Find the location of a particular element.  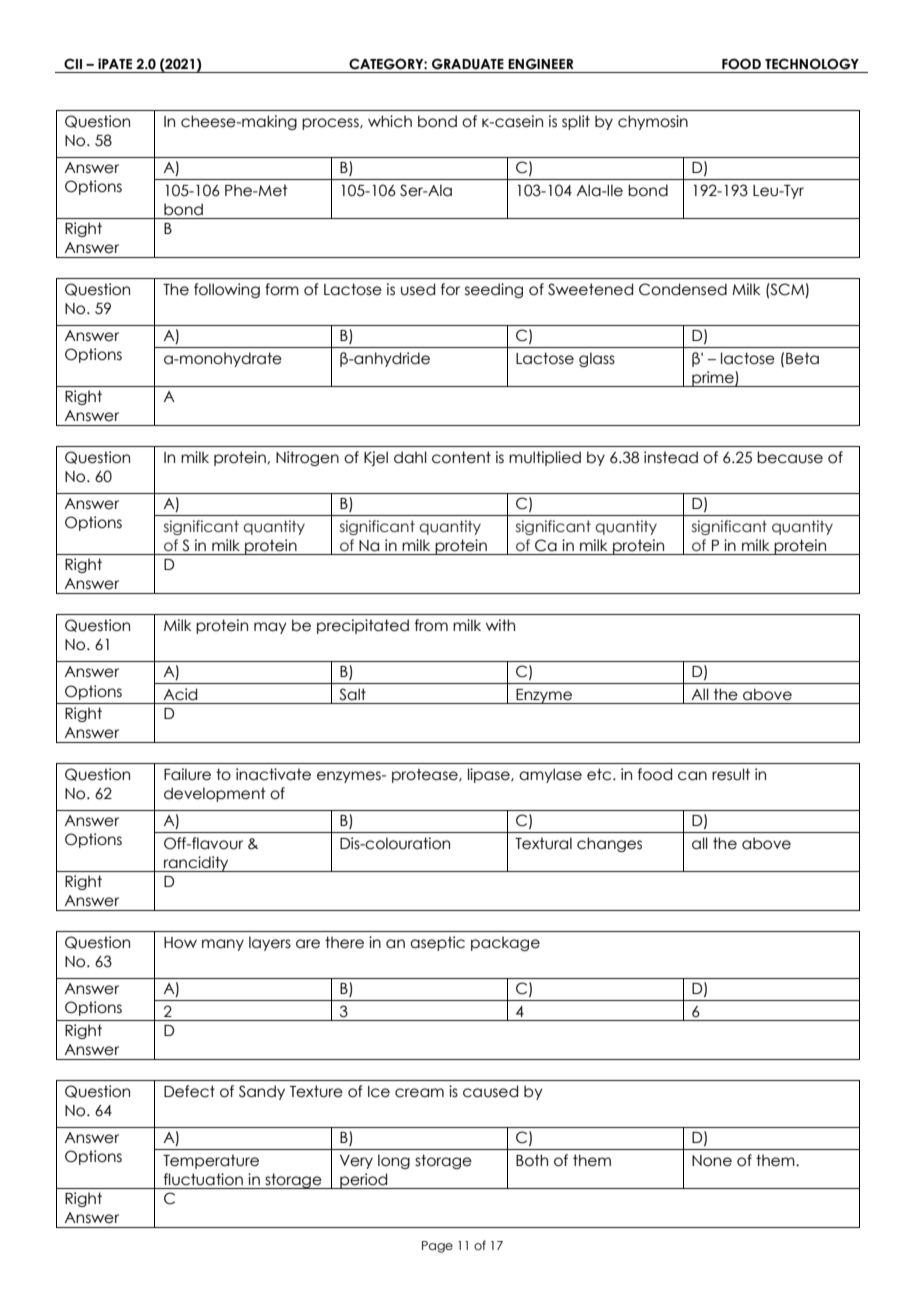

GRADUATE is located at coordinates (468, 64).
